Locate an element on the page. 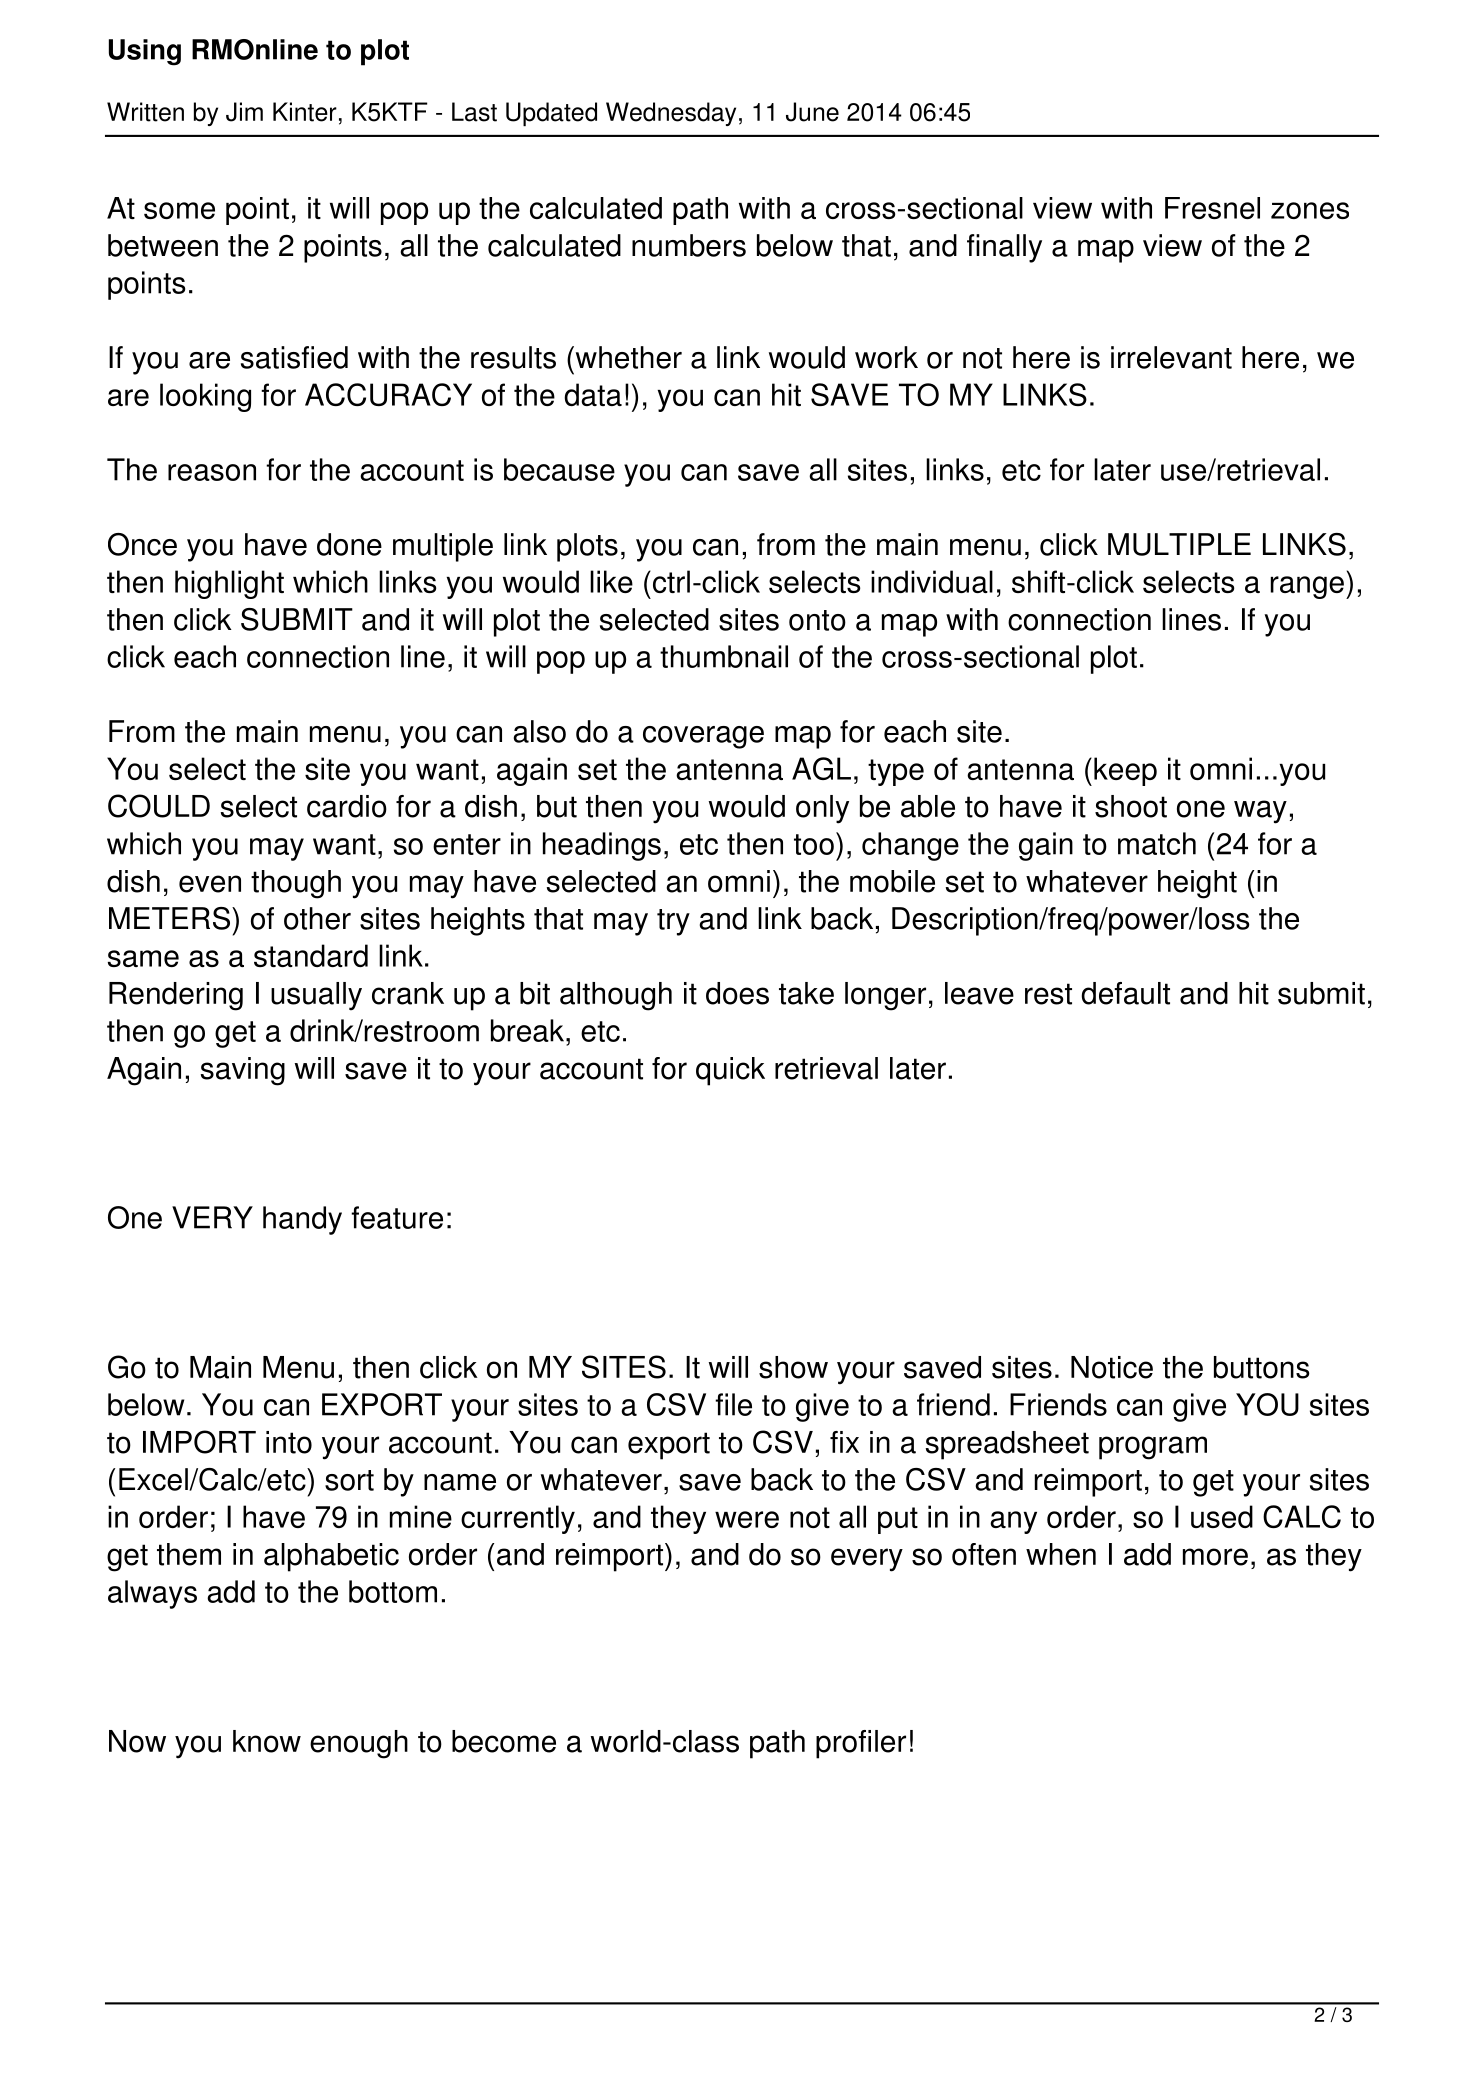 Image resolution: width=1484 pixels, height=2099 pixels. highlight is located at coordinates (229, 584).
